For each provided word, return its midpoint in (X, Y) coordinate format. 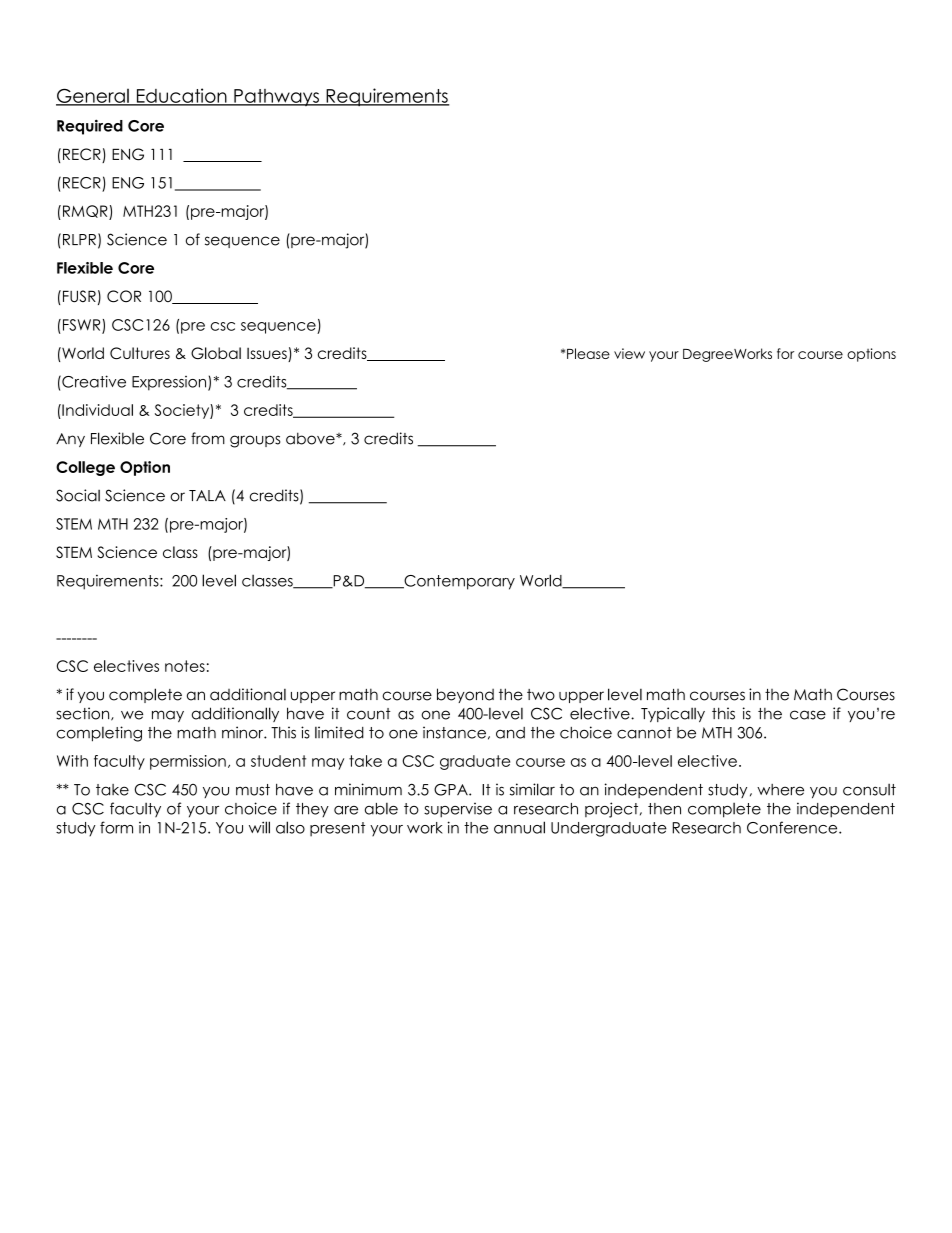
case (808, 715)
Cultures (140, 353)
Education (181, 96)
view (629, 353)
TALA (207, 495)
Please (588, 353)
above (311, 438)
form (116, 827)
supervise (458, 810)
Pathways (276, 97)
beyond (465, 695)
